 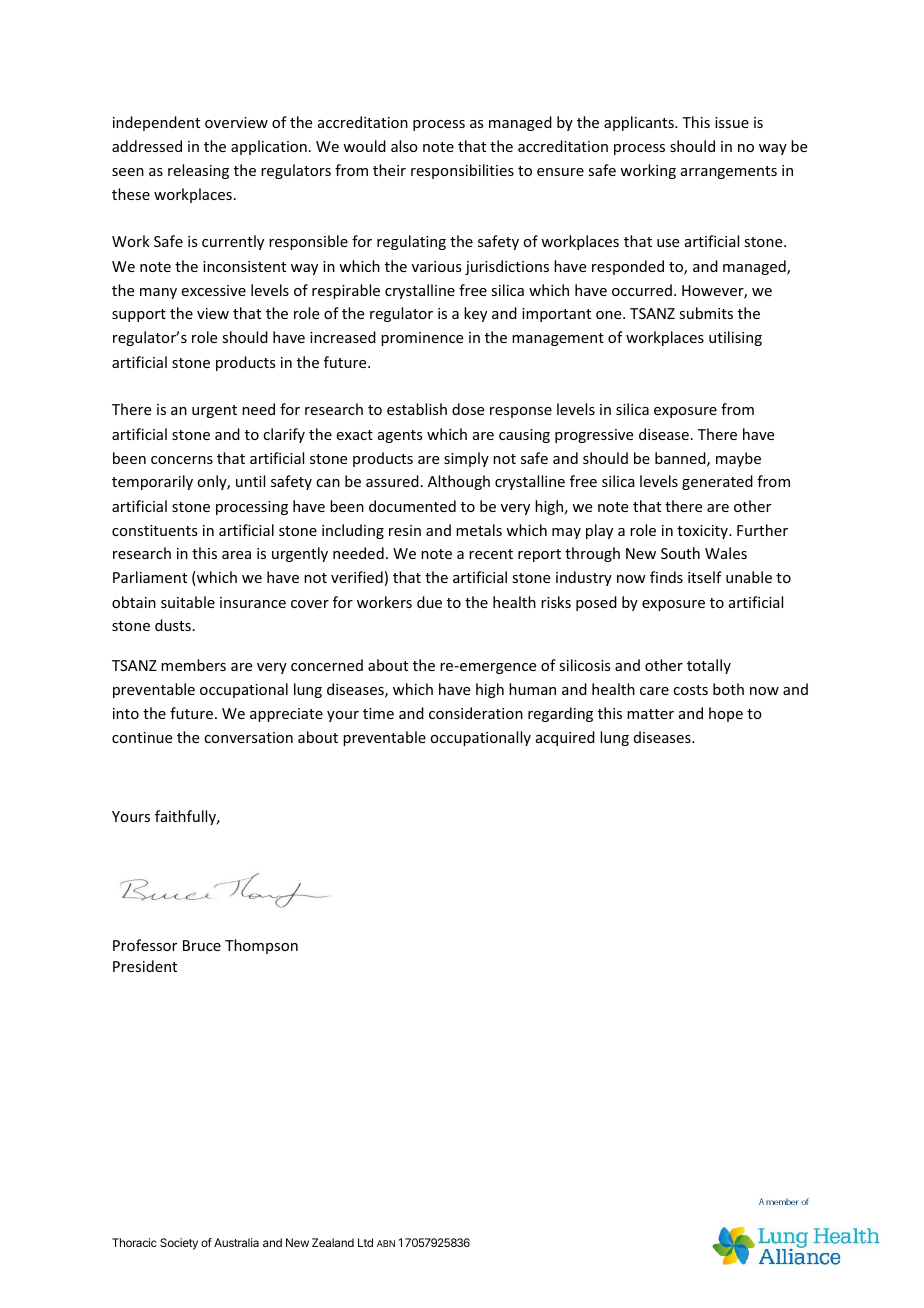 What do you see at coordinates (690, 690) in the screenshot?
I see `costs` at bounding box center [690, 690].
